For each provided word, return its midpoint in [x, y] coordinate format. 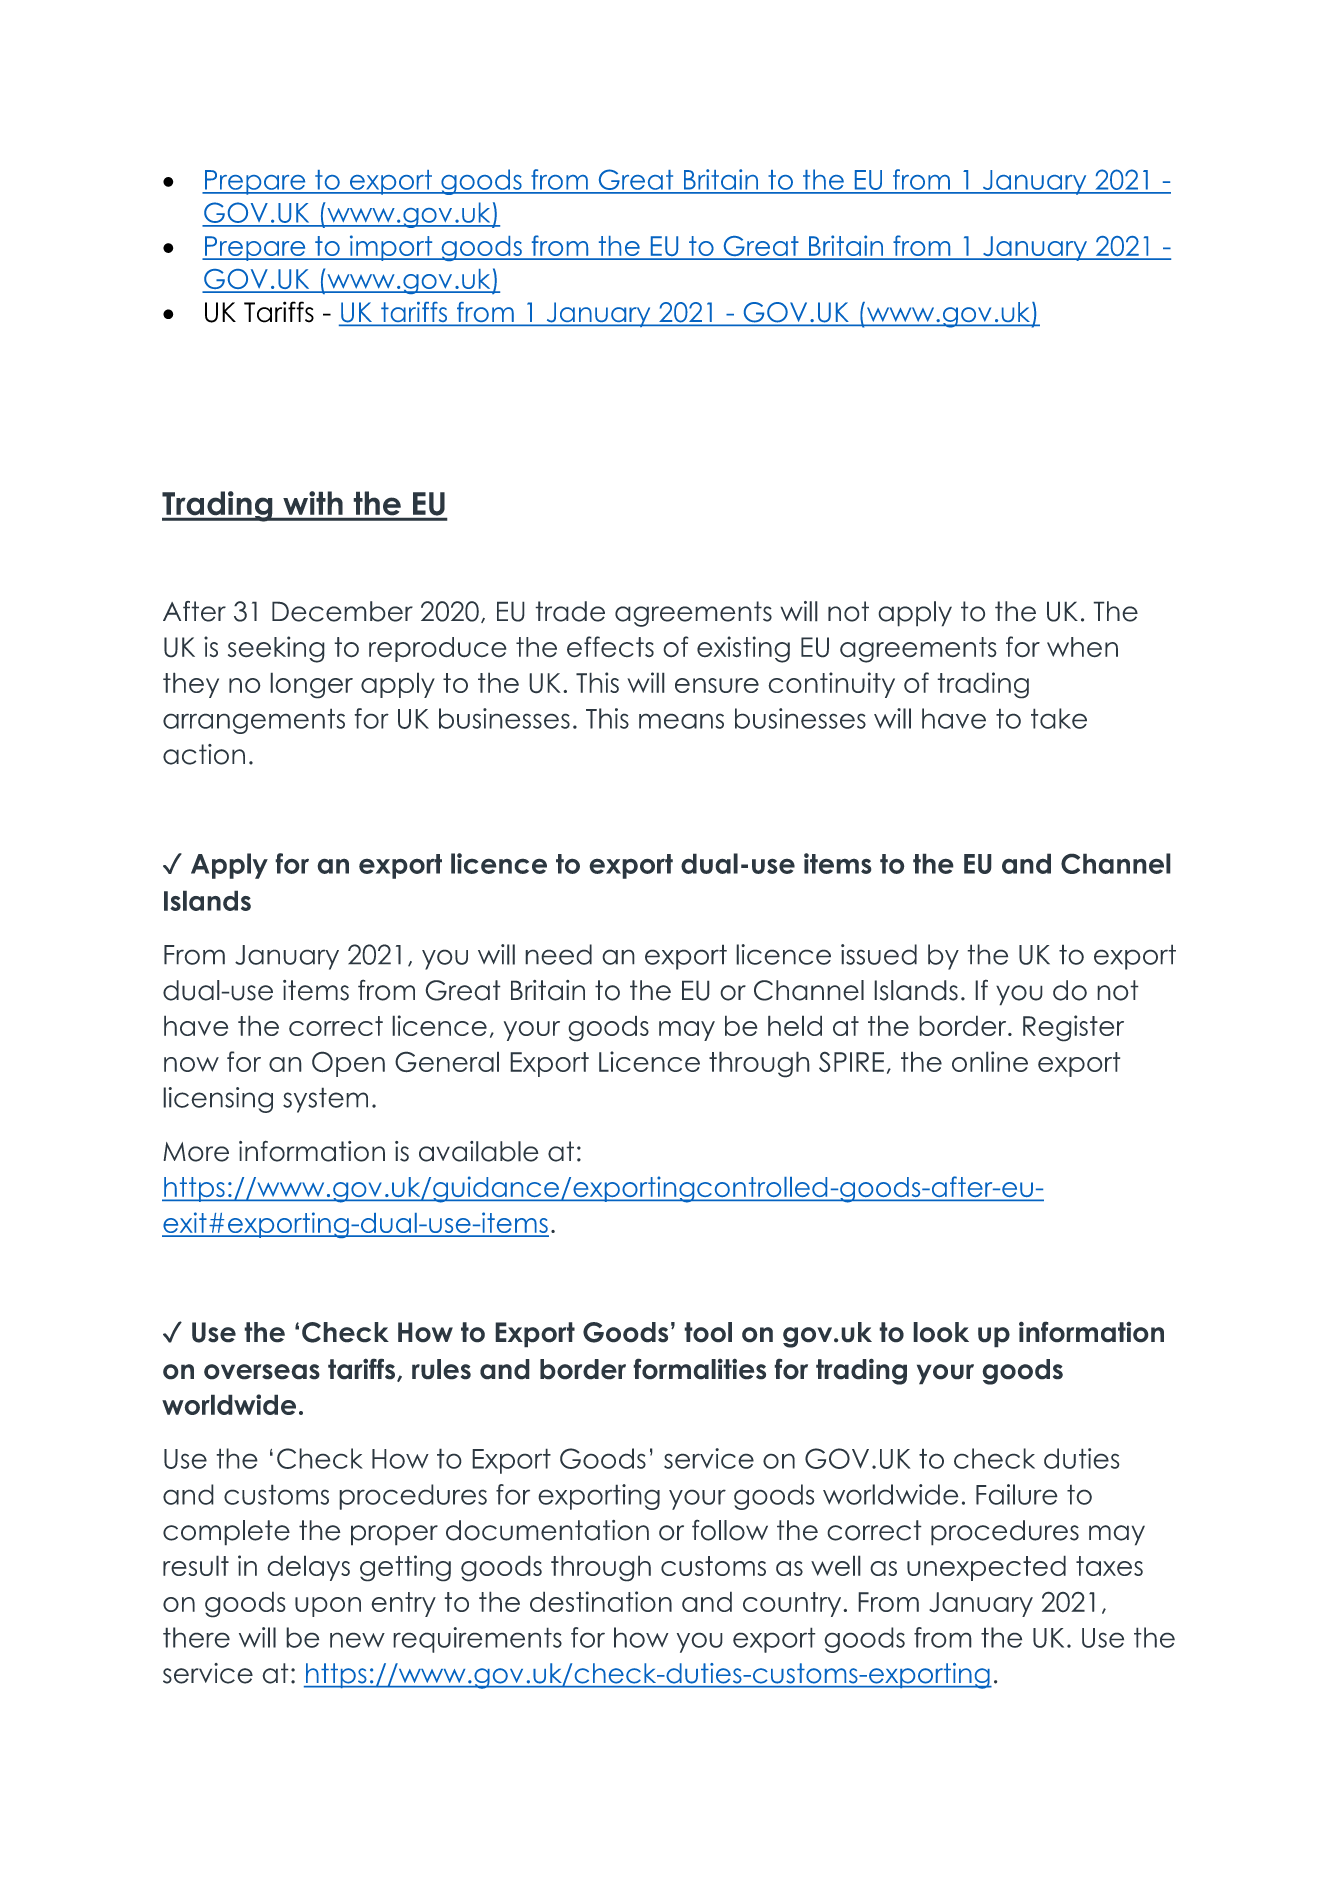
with [313, 503]
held [795, 1025]
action [204, 754]
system [325, 1100]
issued [879, 954]
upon [328, 1607]
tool [708, 1332]
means [681, 721]
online [990, 1061]
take [1059, 718]
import [391, 248]
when [1082, 647]
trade [570, 611]
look [941, 1332]
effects [610, 647]
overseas [262, 1372]
